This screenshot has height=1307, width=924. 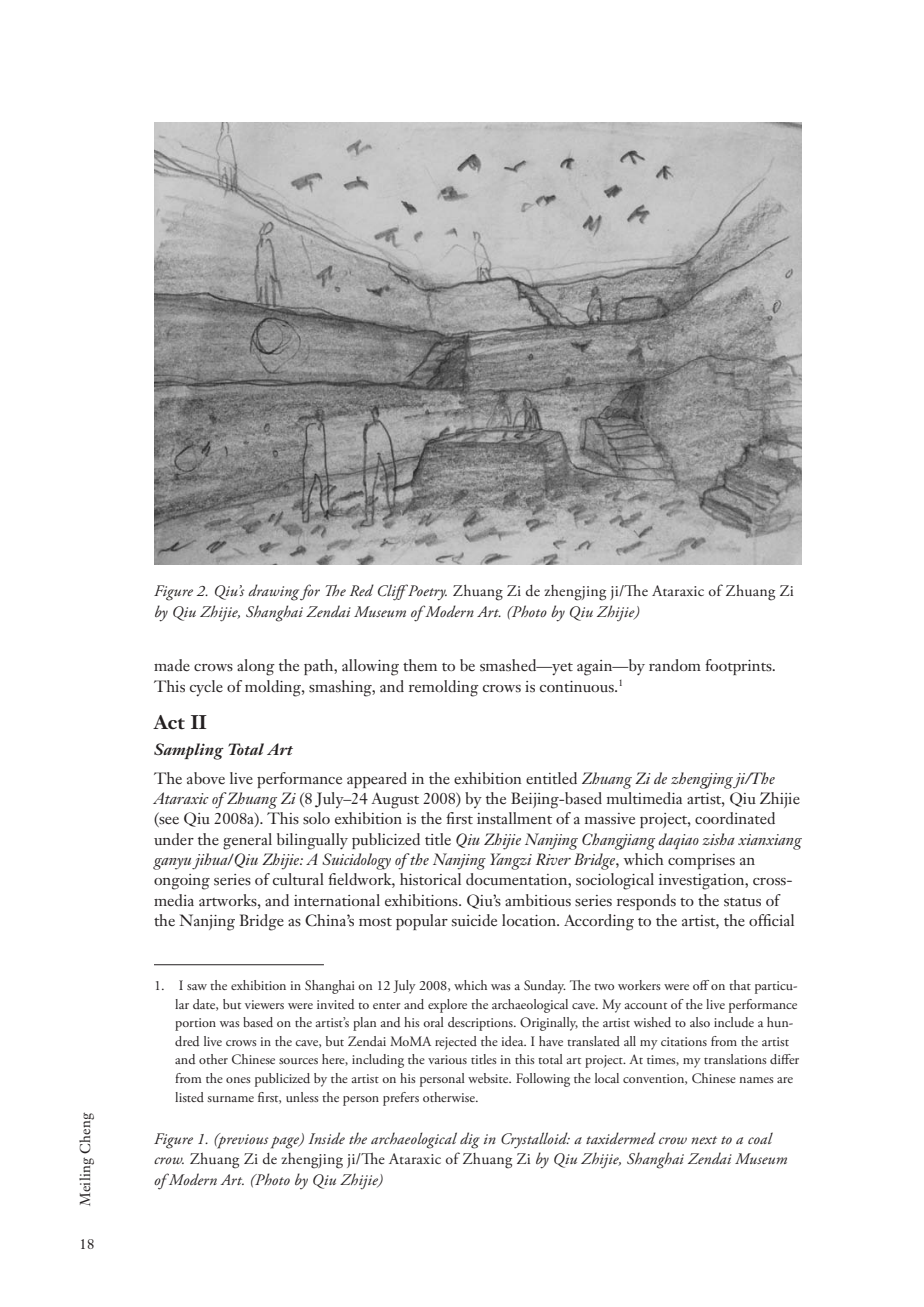 I want to click on installment, so click(x=514, y=818).
